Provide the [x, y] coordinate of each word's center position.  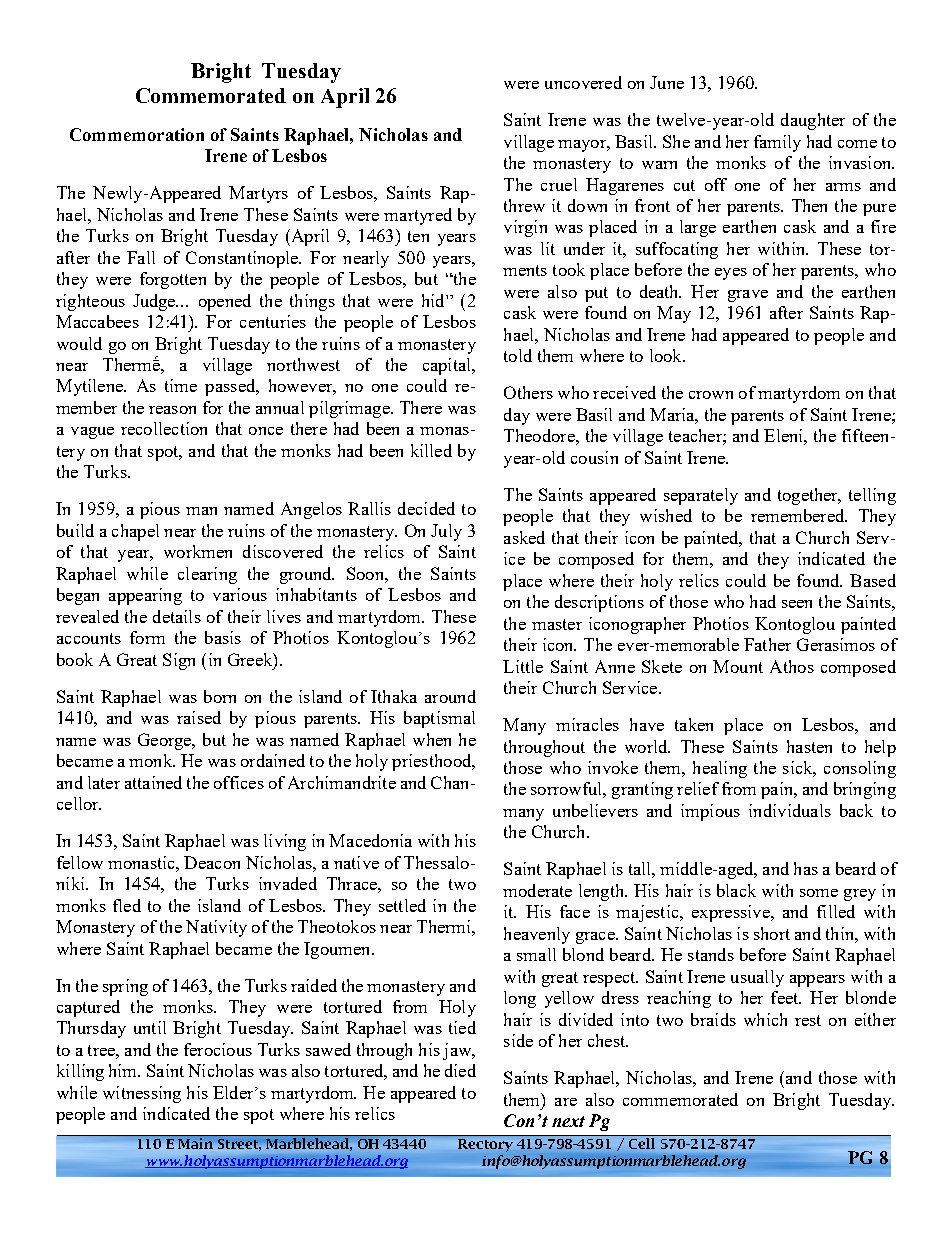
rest [808, 1020]
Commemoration [137, 134]
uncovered [583, 82]
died [460, 1070]
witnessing [142, 1094]
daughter [813, 121]
